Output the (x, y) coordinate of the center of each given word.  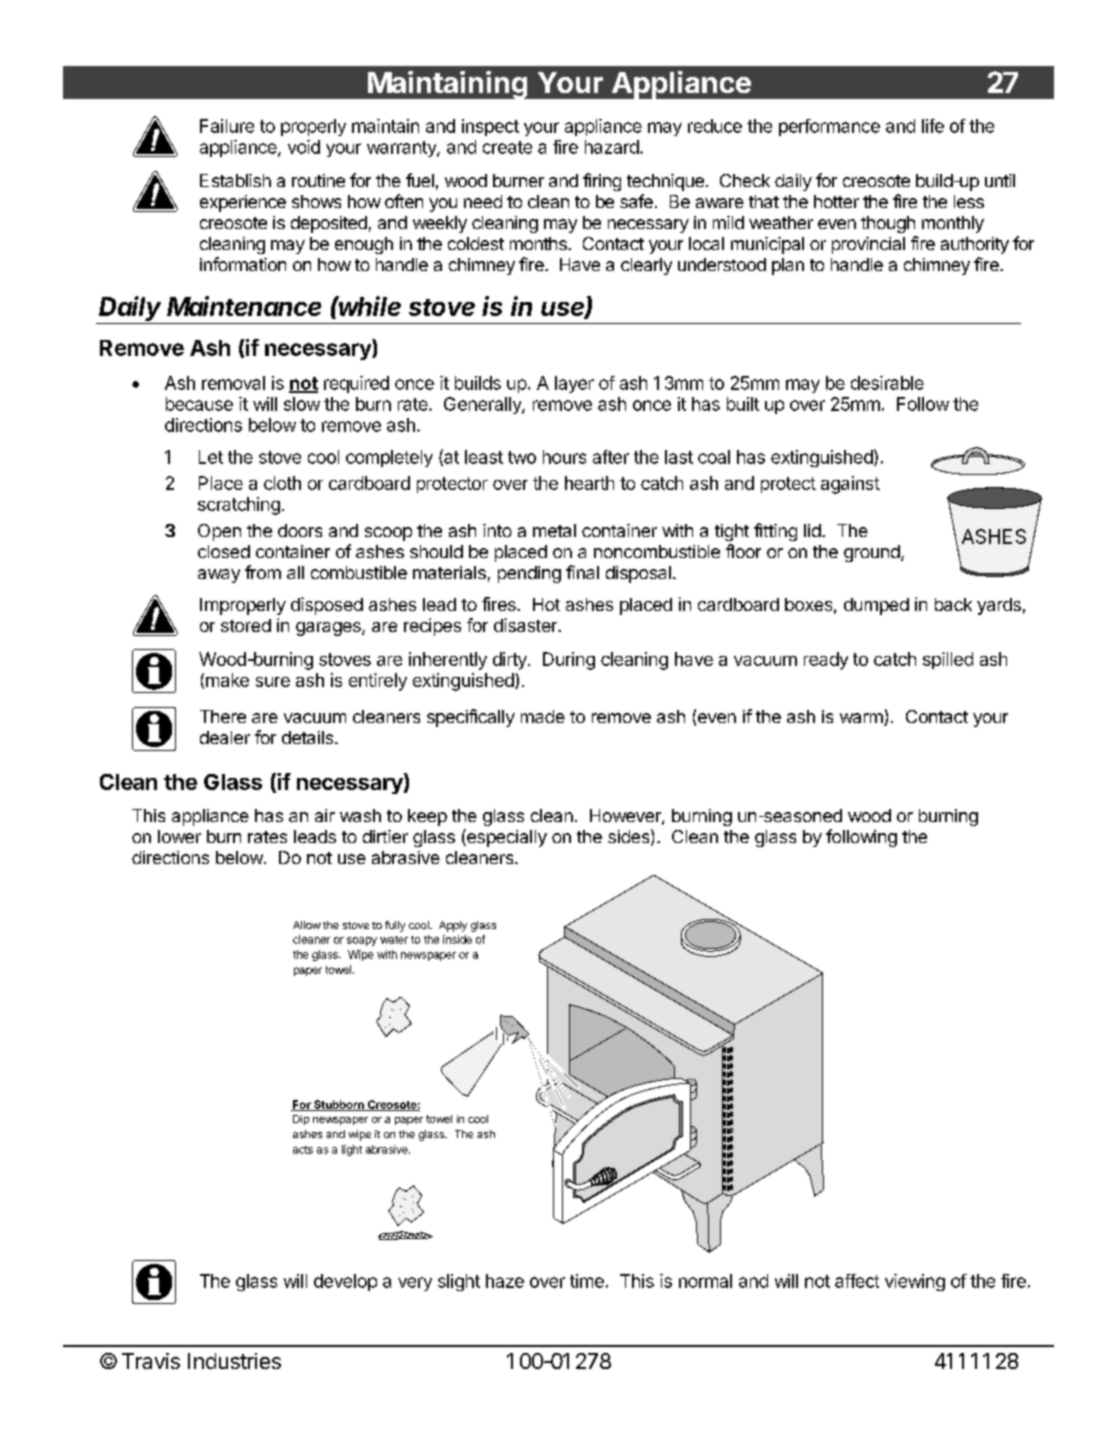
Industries (234, 1361)
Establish (235, 180)
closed (224, 551)
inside (457, 939)
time (587, 1281)
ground (872, 553)
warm (862, 719)
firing (602, 182)
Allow (307, 925)
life (933, 126)
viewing (915, 1282)
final (582, 572)
